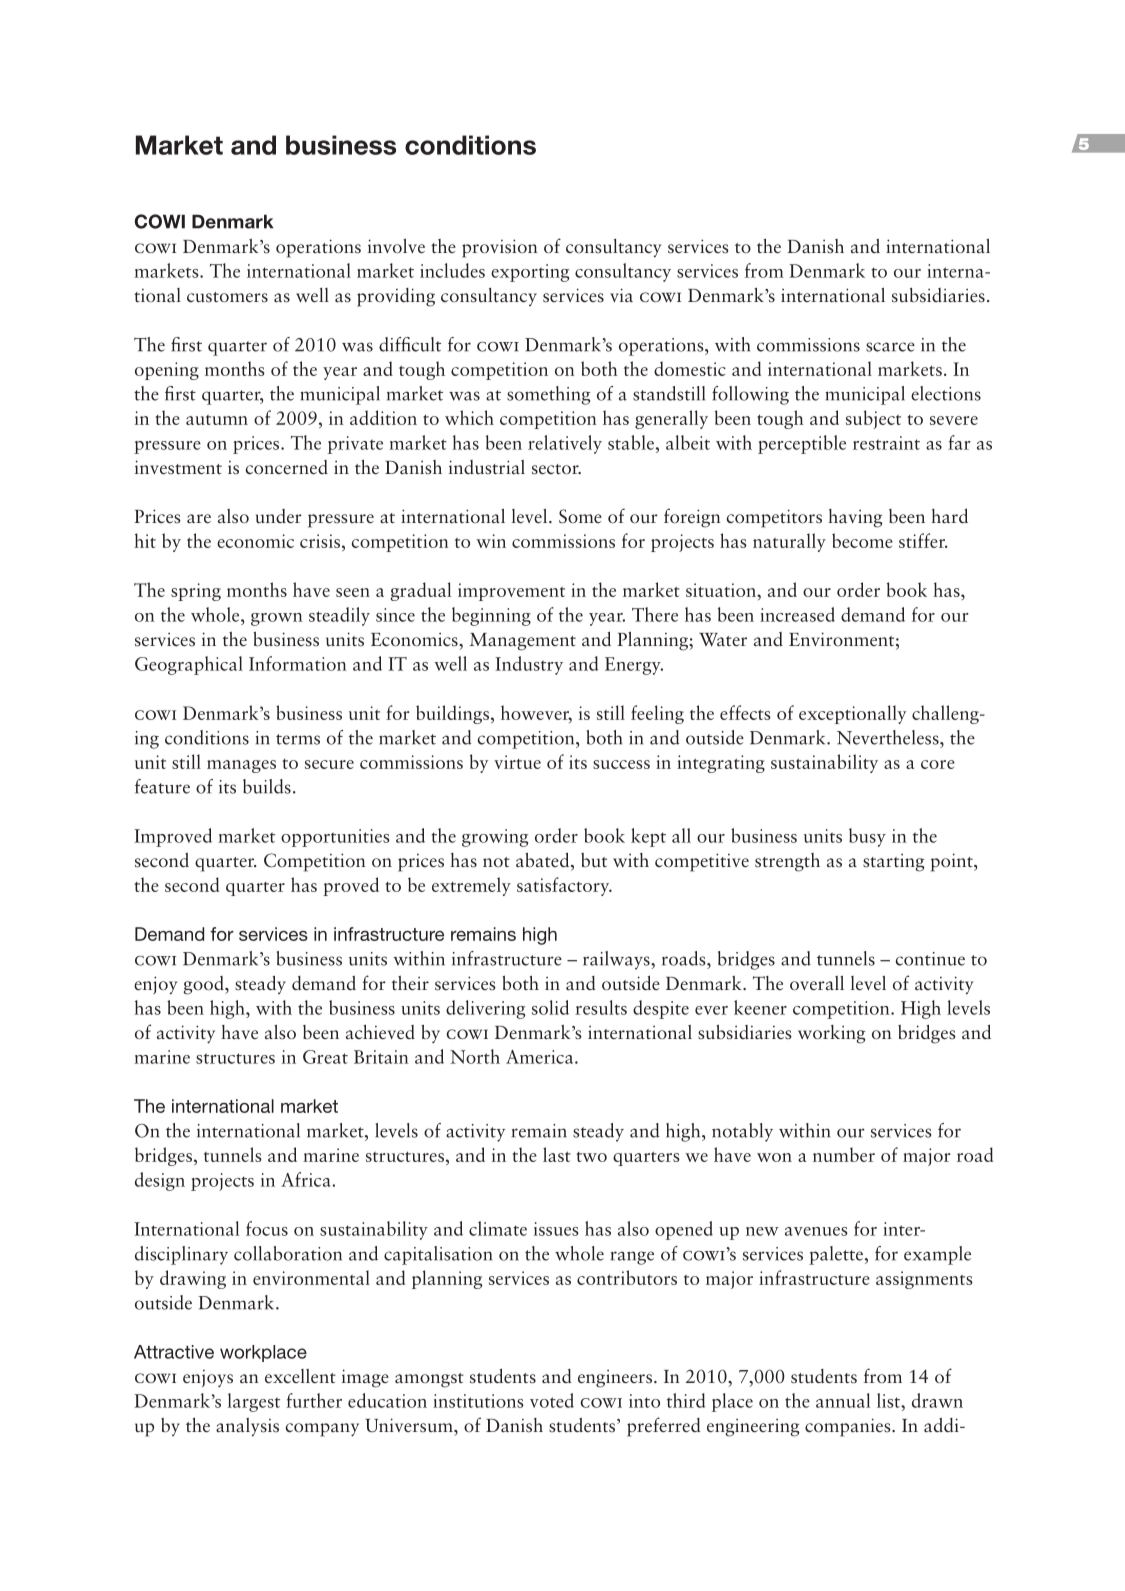 Image resolution: width=1125 pixels, height=1591 pixels. What do you see at coordinates (890, 347) in the screenshot?
I see `scarce` at bounding box center [890, 347].
